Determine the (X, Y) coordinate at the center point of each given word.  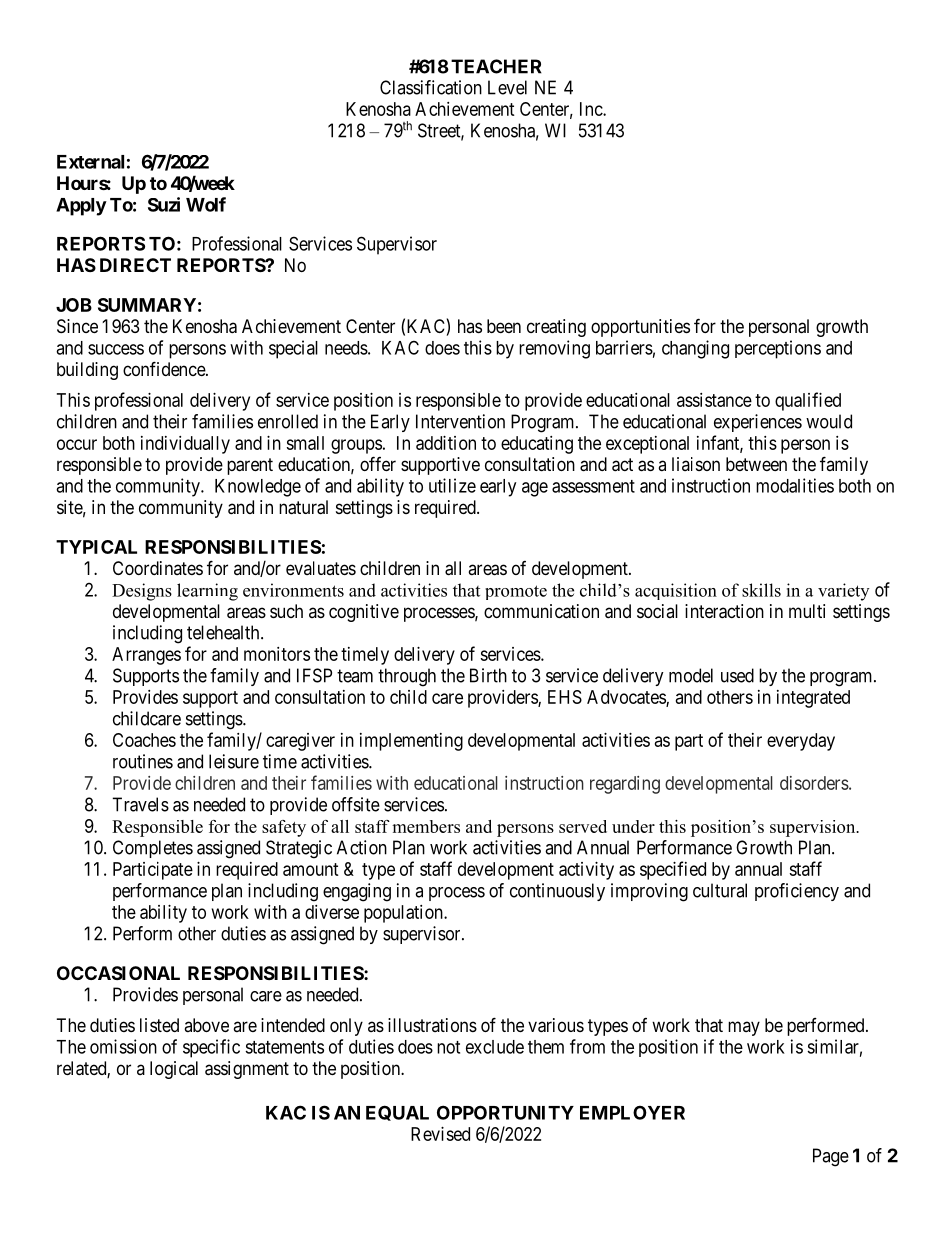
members (426, 826)
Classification (431, 87)
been (504, 326)
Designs (142, 592)
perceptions (778, 349)
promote (516, 592)
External (90, 162)
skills (761, 590)
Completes (153, 849)
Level (507, 87)
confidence (165, 368)
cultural (720, 890)
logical (174, 1070)
